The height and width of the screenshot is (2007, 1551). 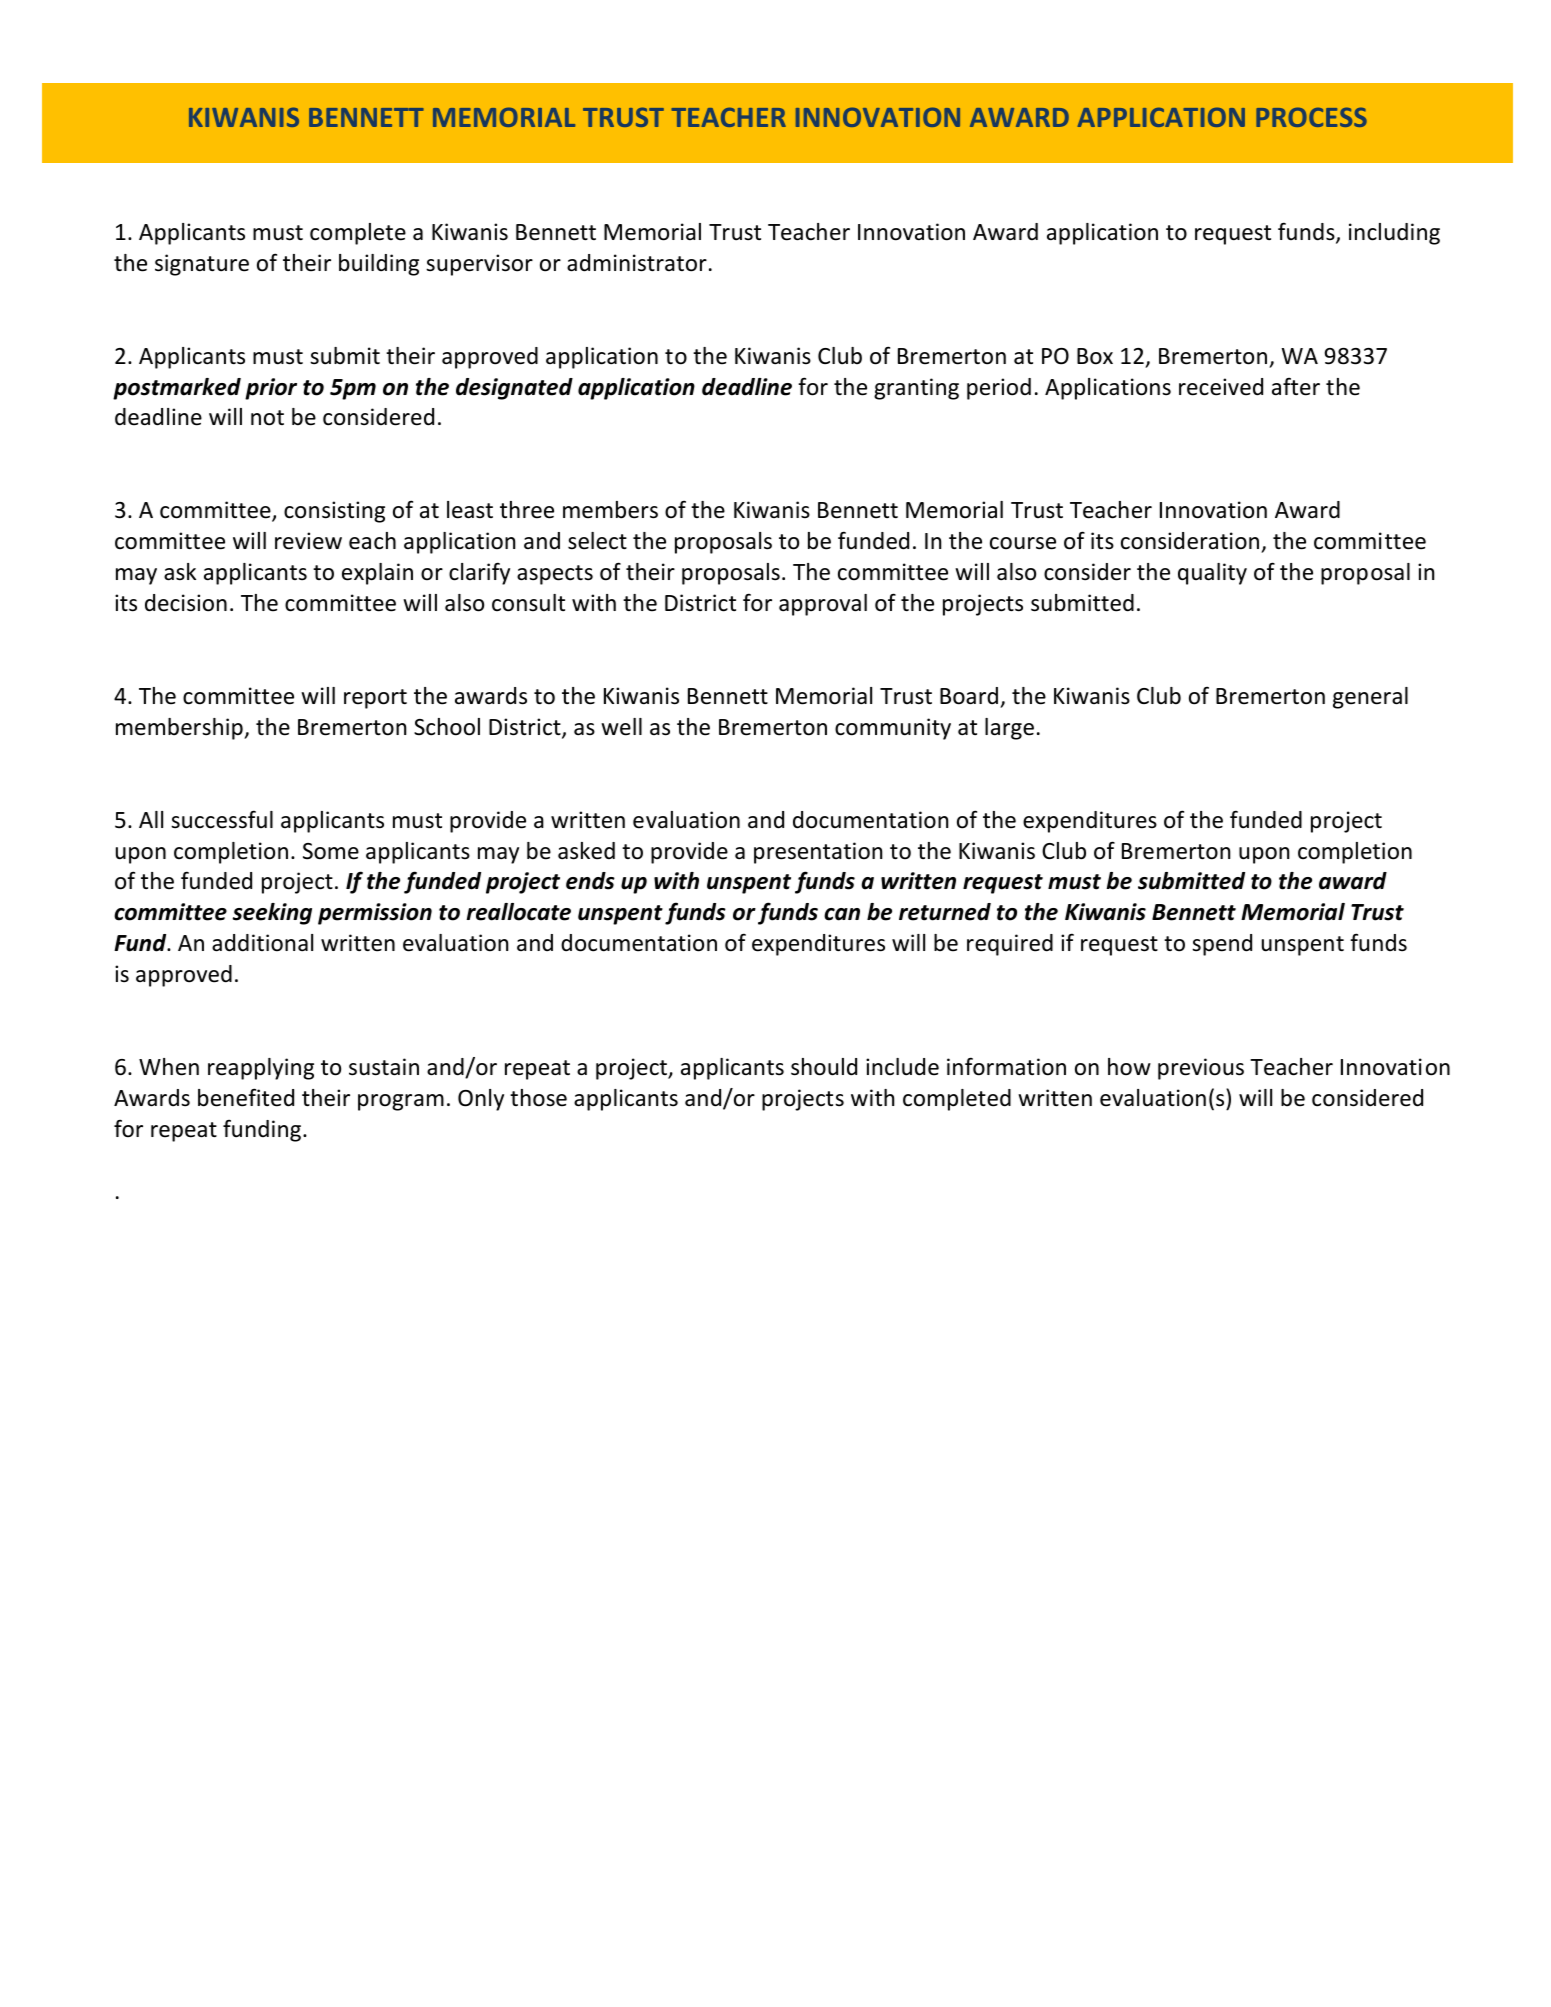 What do you see at coordinates (379, 265) in the screenshot?
I see `building` at bounding box center [379, 265].
